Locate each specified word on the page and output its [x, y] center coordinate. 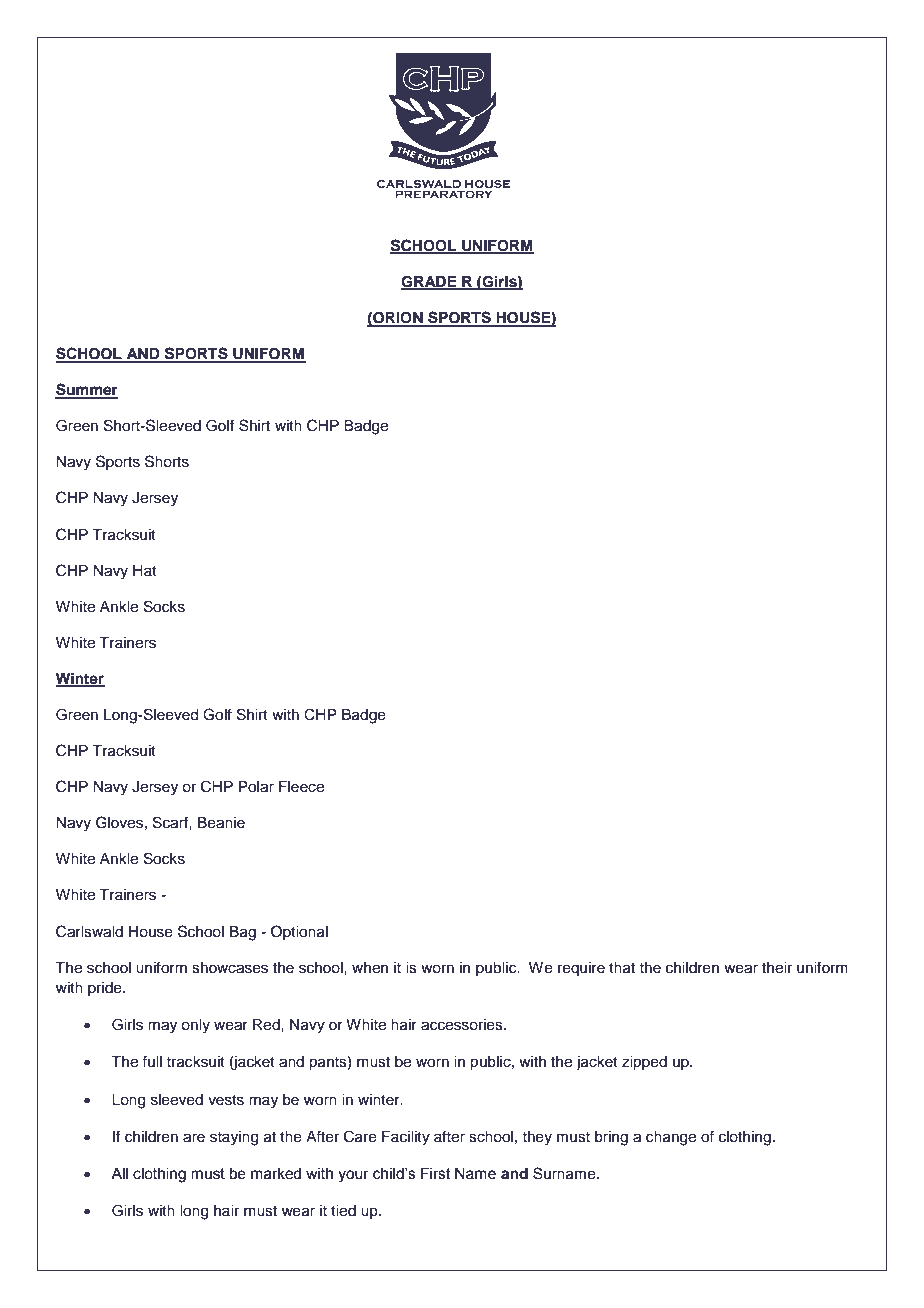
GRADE [430, 283]
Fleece [301, 787]
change [671, 1138]
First [436, 1174]
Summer [86, 390]
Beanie [221, 823]
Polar [256, 787]
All [119, 1173]
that [622, 968]
